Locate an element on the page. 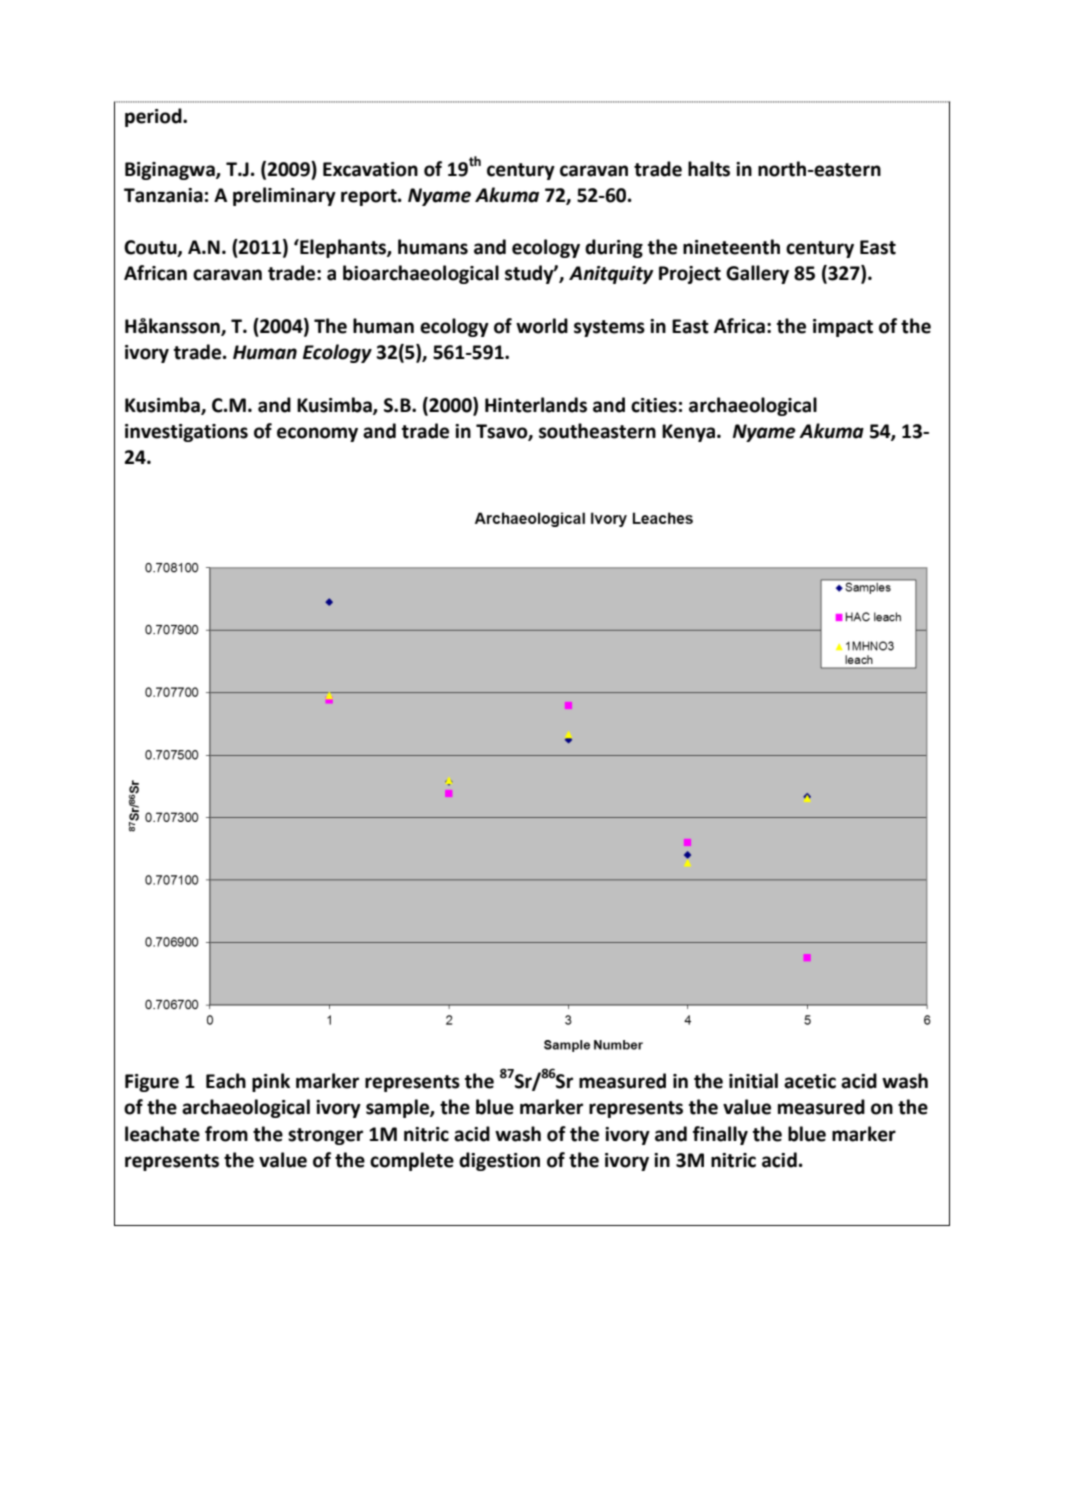 This page has width=1067, height=1509. preliminary is located at coordinates (284, 196).
